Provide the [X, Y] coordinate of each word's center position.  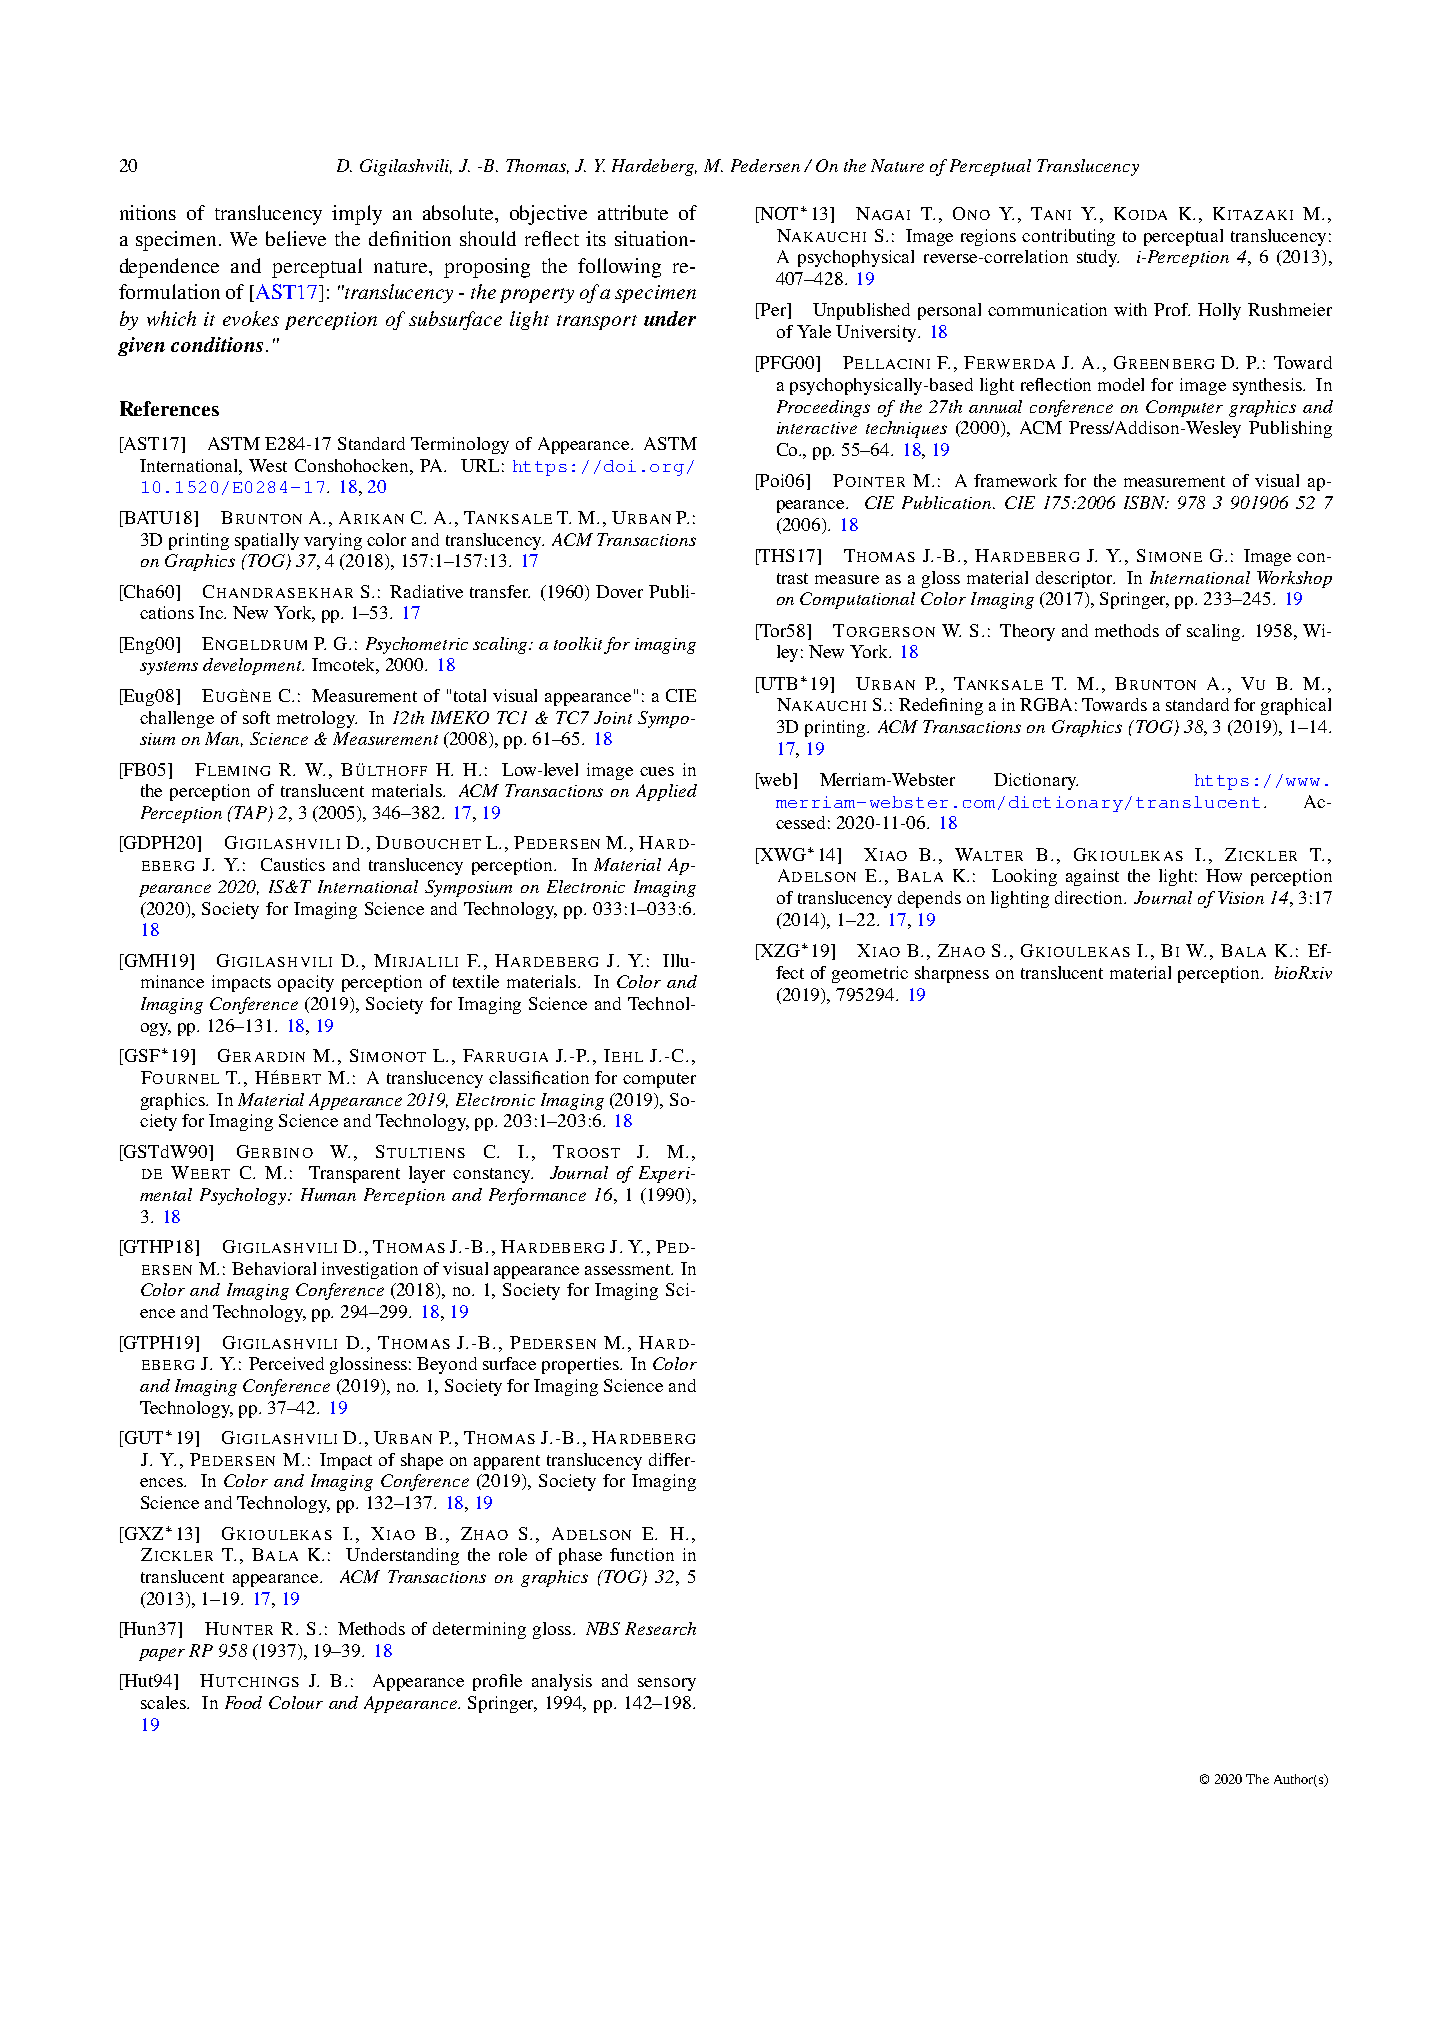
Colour [296, 1702]
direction [1090, 897]
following [619, 268]
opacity [306, 983]
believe [296, 238]
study [1098, 258]
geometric [870, 974]
